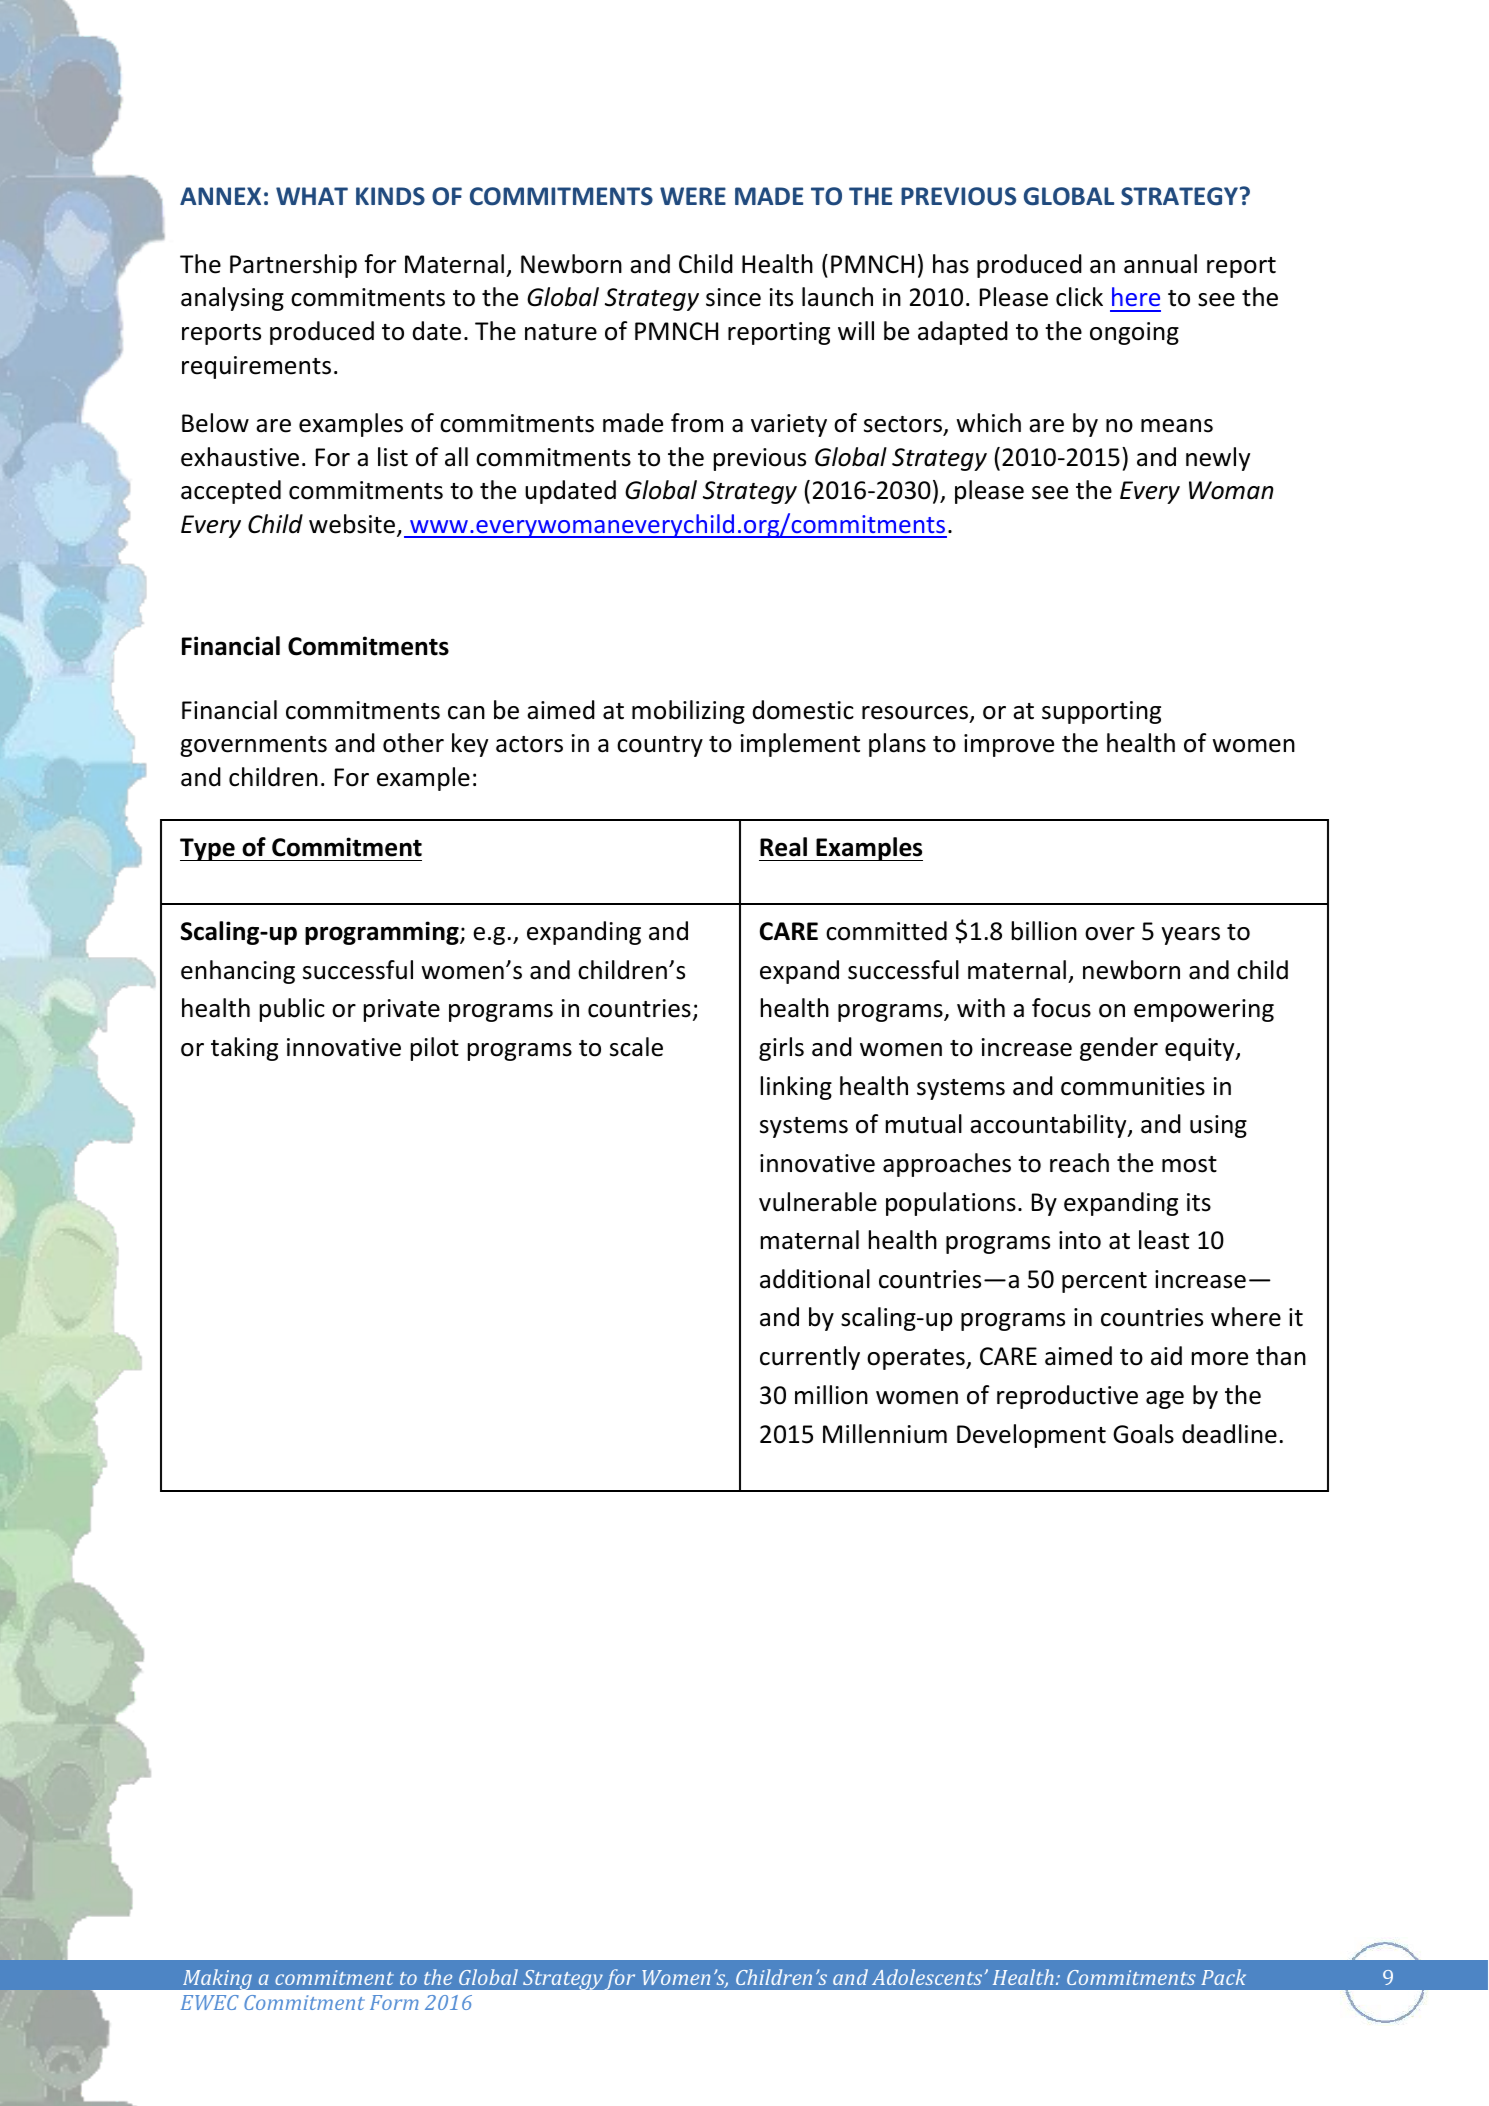  Describe the element at coordinates (293, 266) in the document. I see `Partnership` at that location.
